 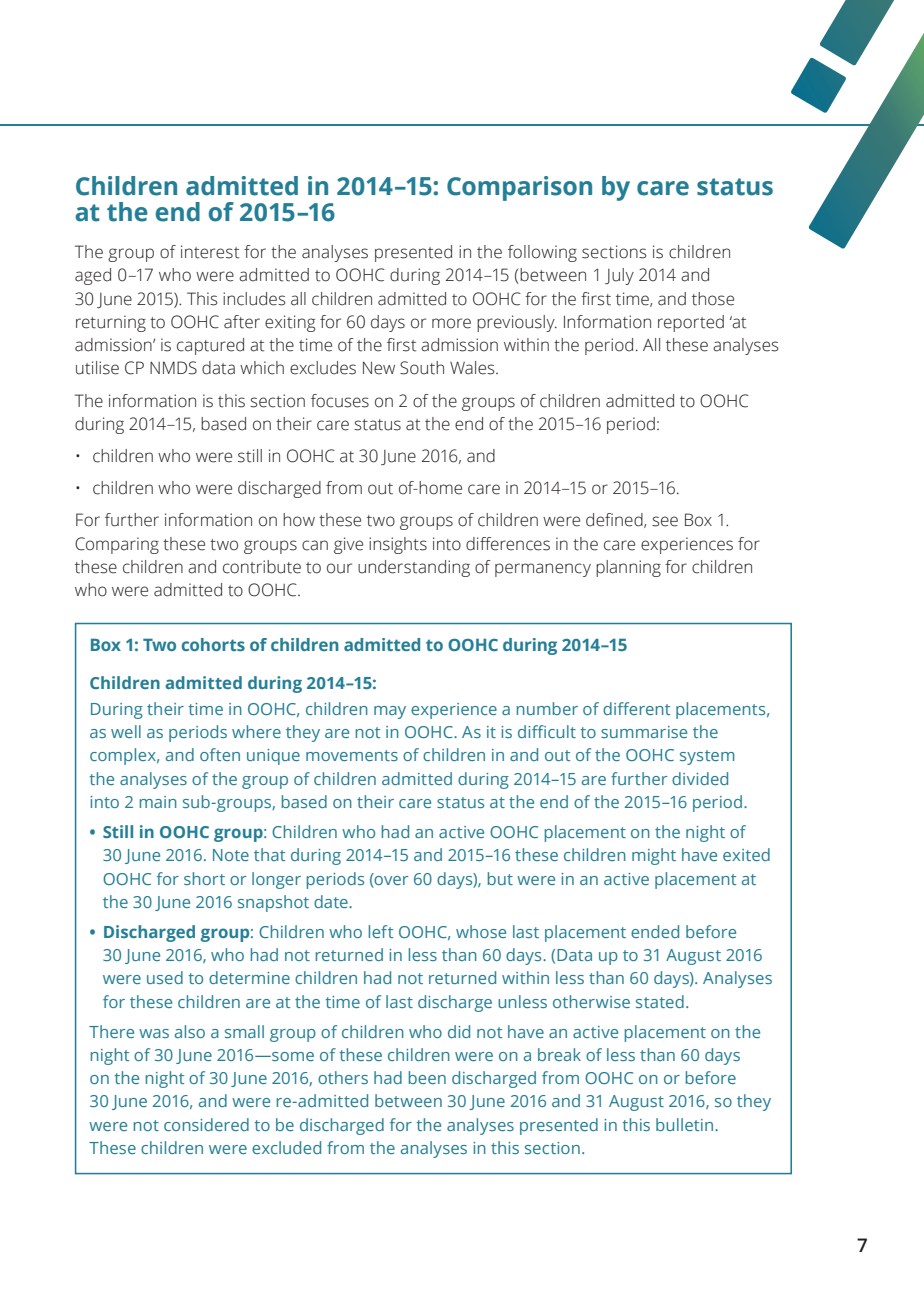 What do you see at coordinates (117, 545) in the page?
I see `Comparing` at bounding box center [117, 545].
